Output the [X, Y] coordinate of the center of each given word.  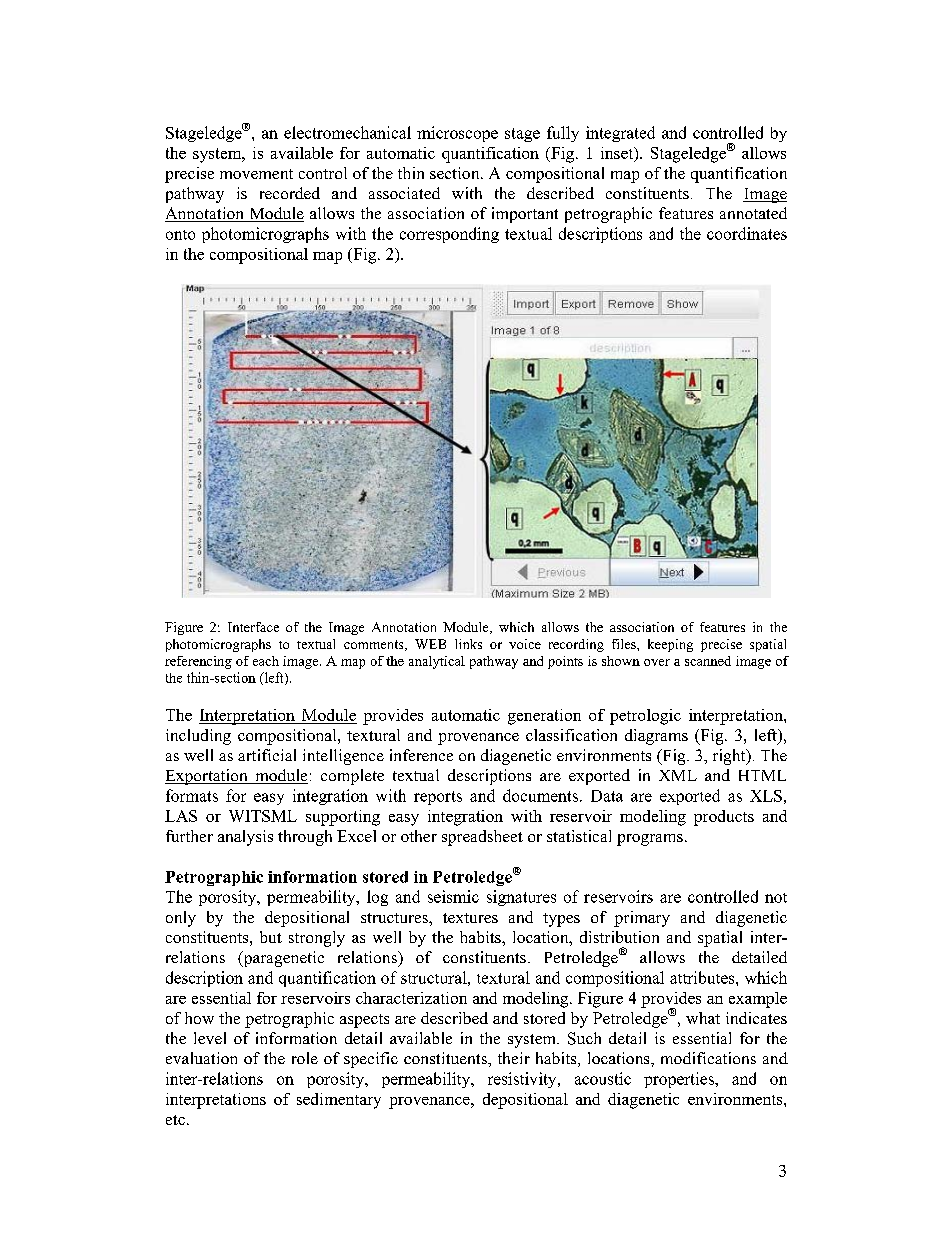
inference [421, 755]
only [181, 919]
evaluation [201, 1058]
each [266, 661]
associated [404, 193]
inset [618, 154]
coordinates [747, 233]
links [468, 644]
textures [470, 918]
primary [642, 919]
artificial [267, 755]
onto [180, 235]
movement [256, 174]
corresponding [449, 235]
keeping [670, 645]
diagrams [656, 737]
